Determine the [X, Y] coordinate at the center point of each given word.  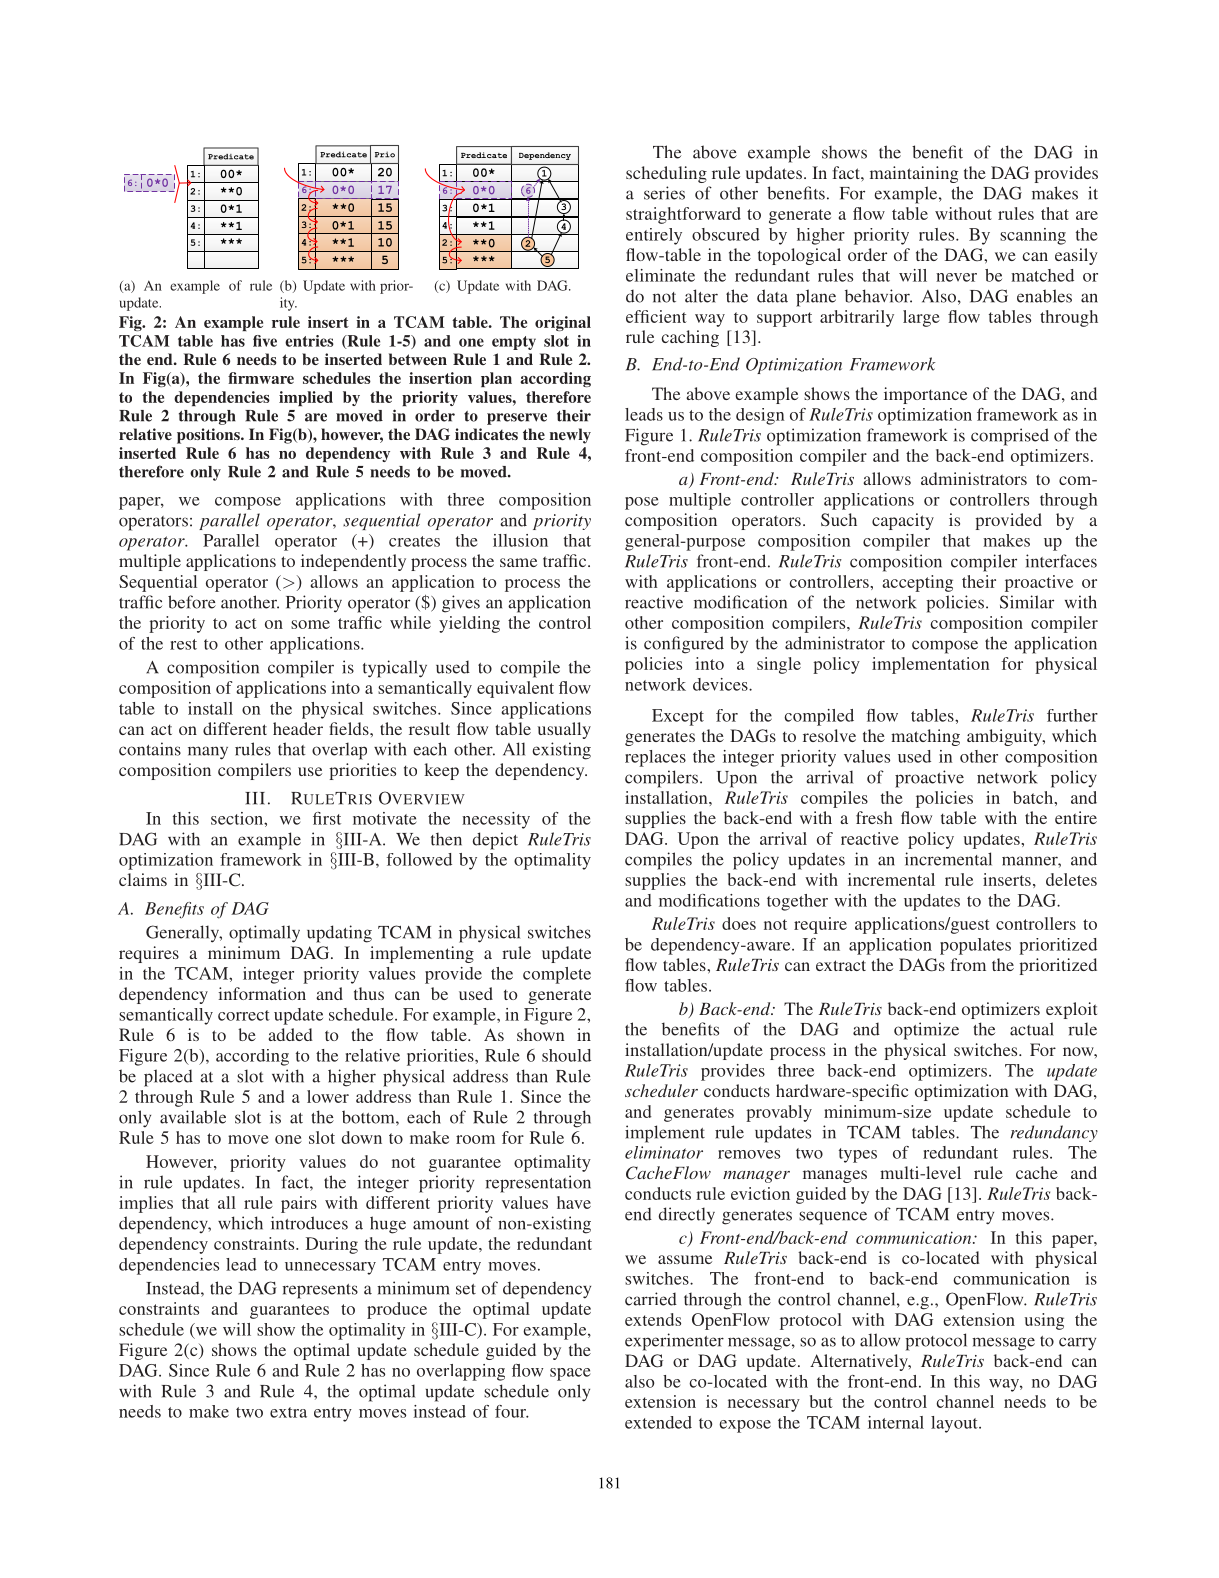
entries [309, 341]
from [968, 964]
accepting [917, 583]
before [192, 602]
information [262, 993]
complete [557, 975]
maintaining [914, 174]
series [664, 193]
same [518, 562]
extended [658, 1422]
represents [320, 1291]
